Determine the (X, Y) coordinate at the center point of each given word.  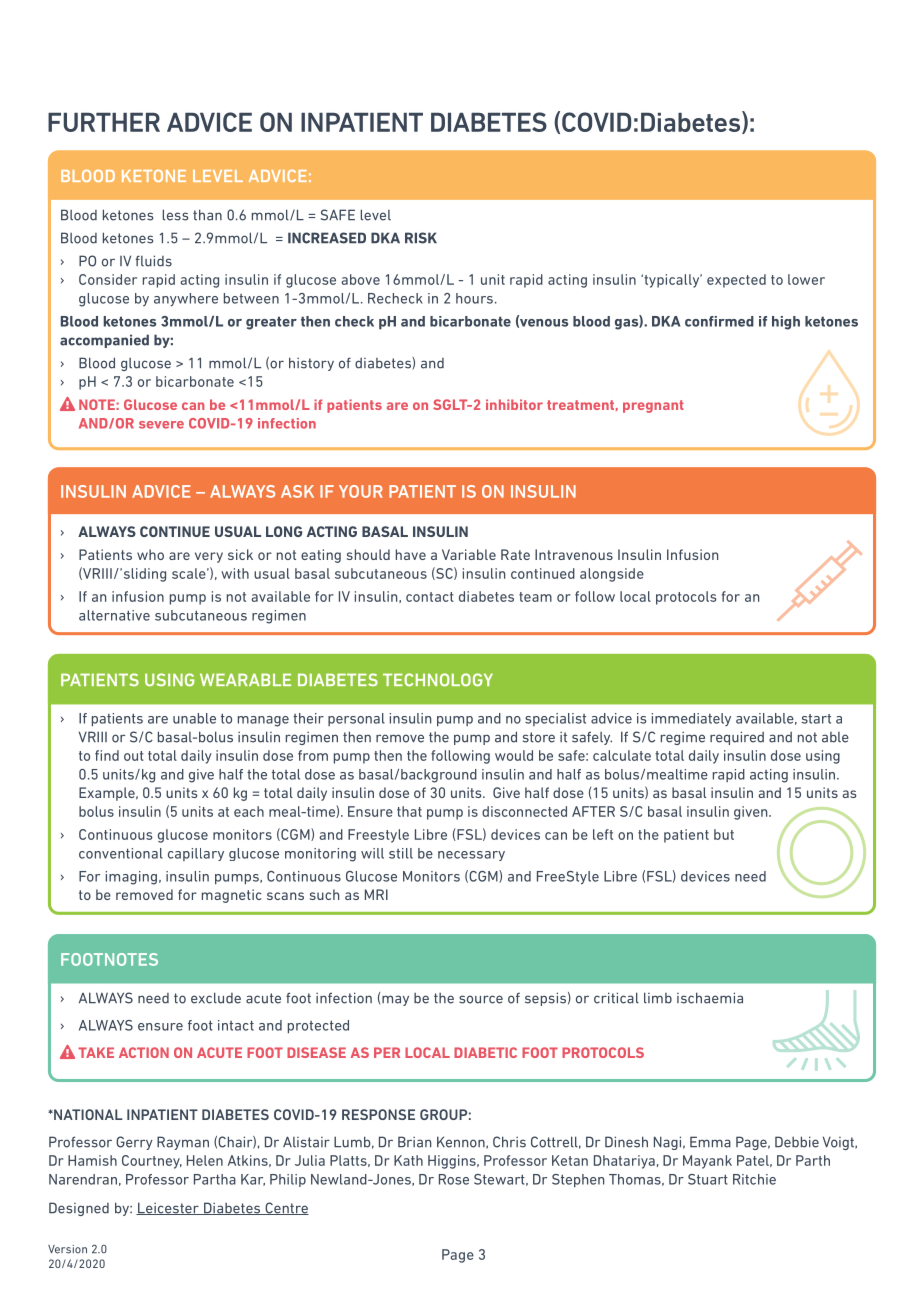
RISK (421, 238)
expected (736, 281)
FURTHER (104, 122)
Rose (454, 1179)
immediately (691, 719)
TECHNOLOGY (438, 680)
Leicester (168, 1208)
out (134, 756)
